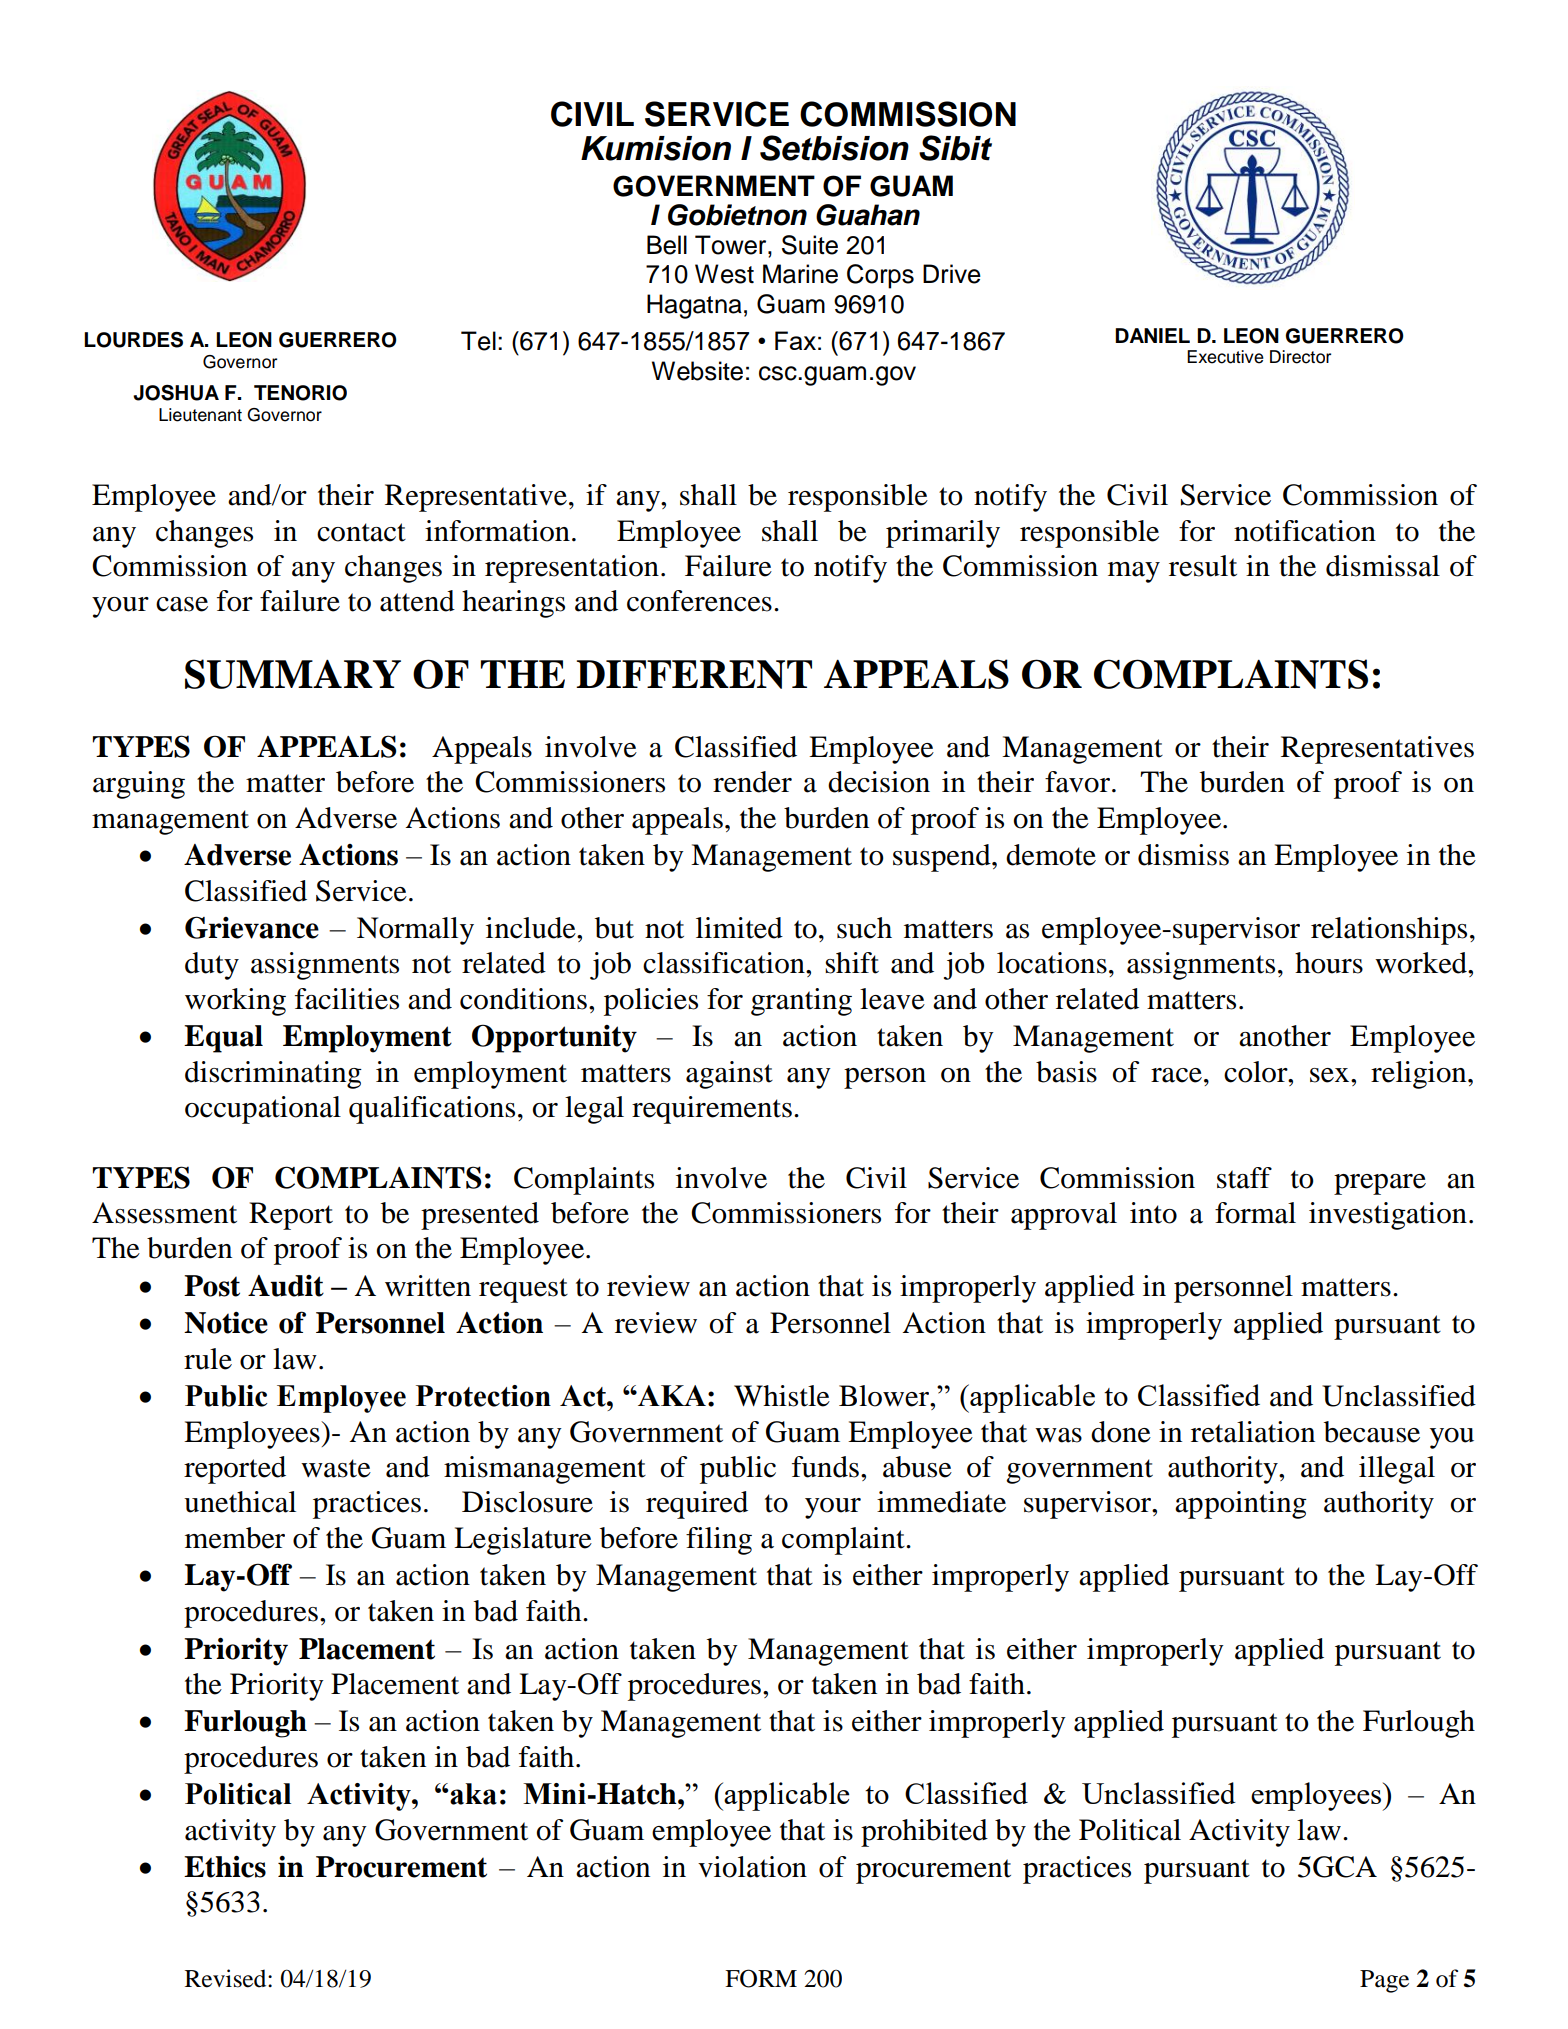 Image resolution: width=1568 pixels, height=2029 pixels. What do you see at coordinates (739, 928) in the document?
I see `limited` at bounding box center [739, 928].
